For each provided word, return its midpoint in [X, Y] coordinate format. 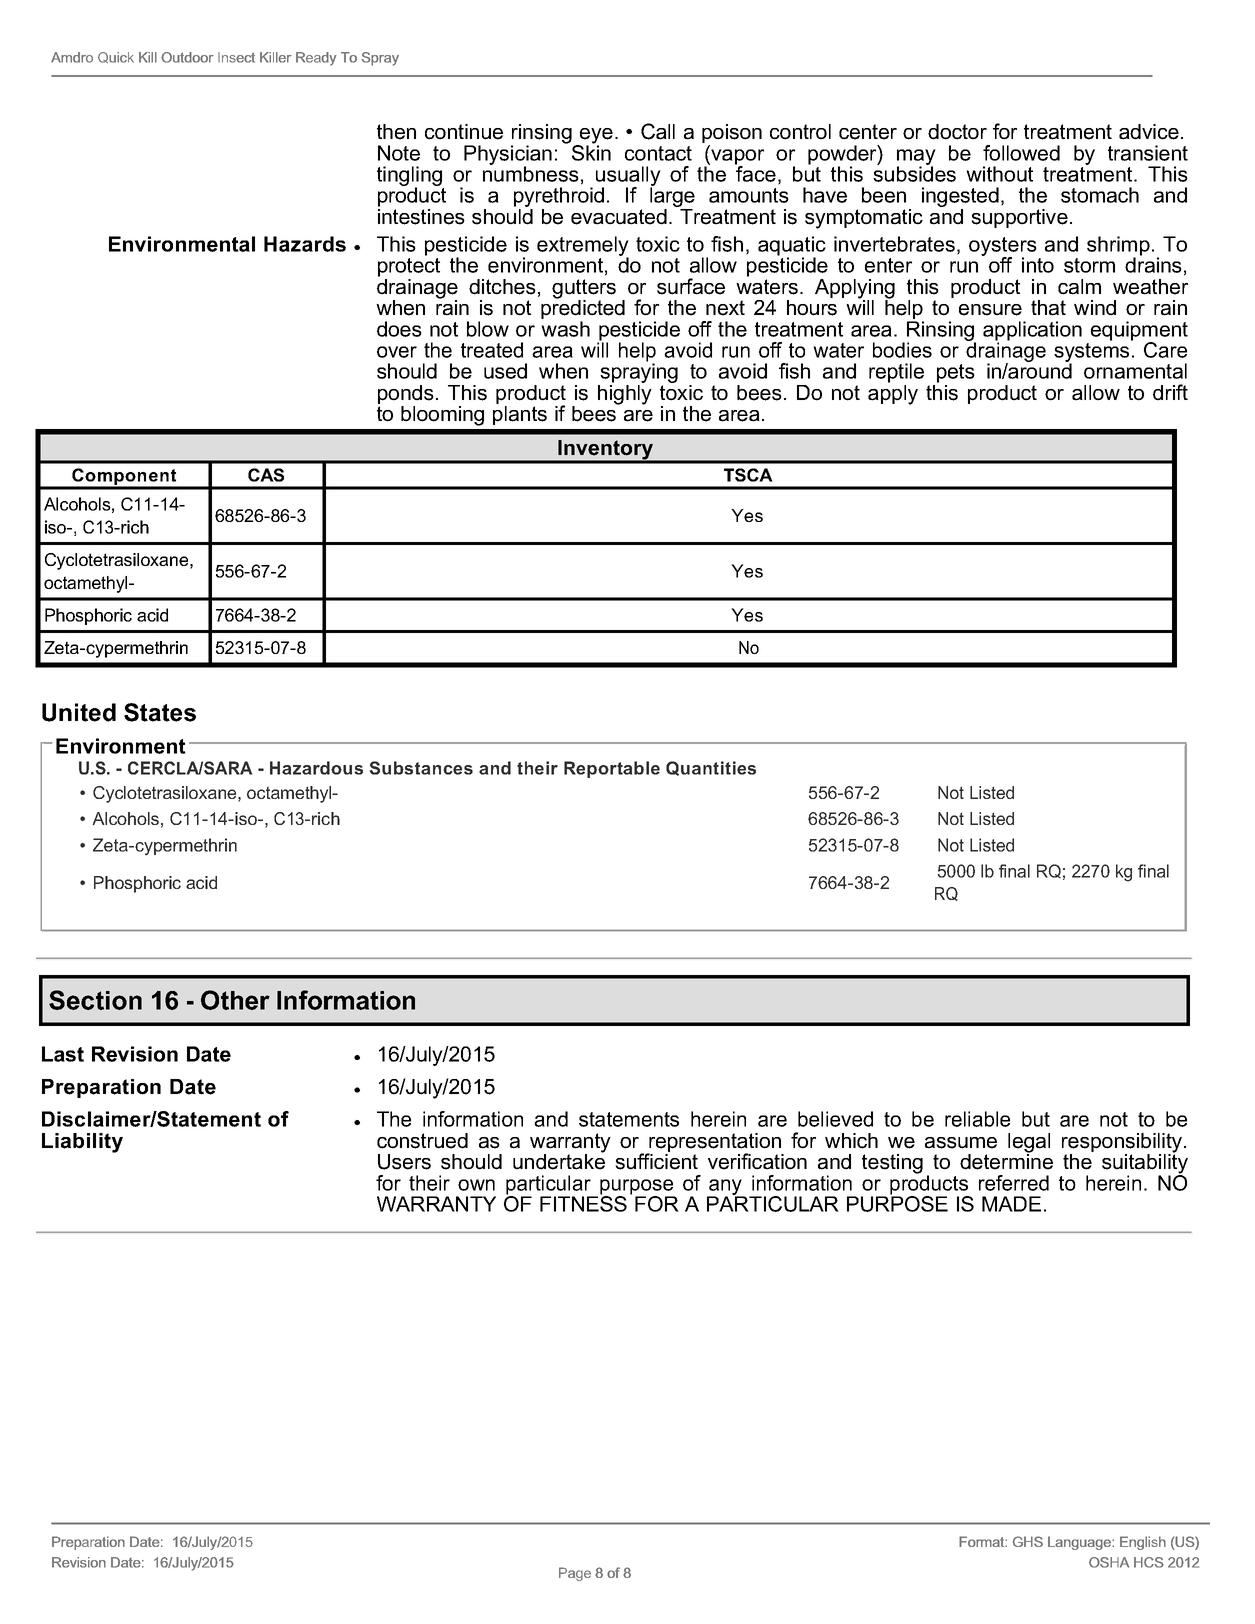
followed [1021, 153]
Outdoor [187, 57]
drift [1170, 392]
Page [575, 1574]
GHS [1028, 1541]
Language [1080, 1543]
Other [235, 1000]
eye [595, 137]
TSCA [748, 475]
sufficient [656, 1160]
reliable [977, 1119]
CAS [266, 475]
